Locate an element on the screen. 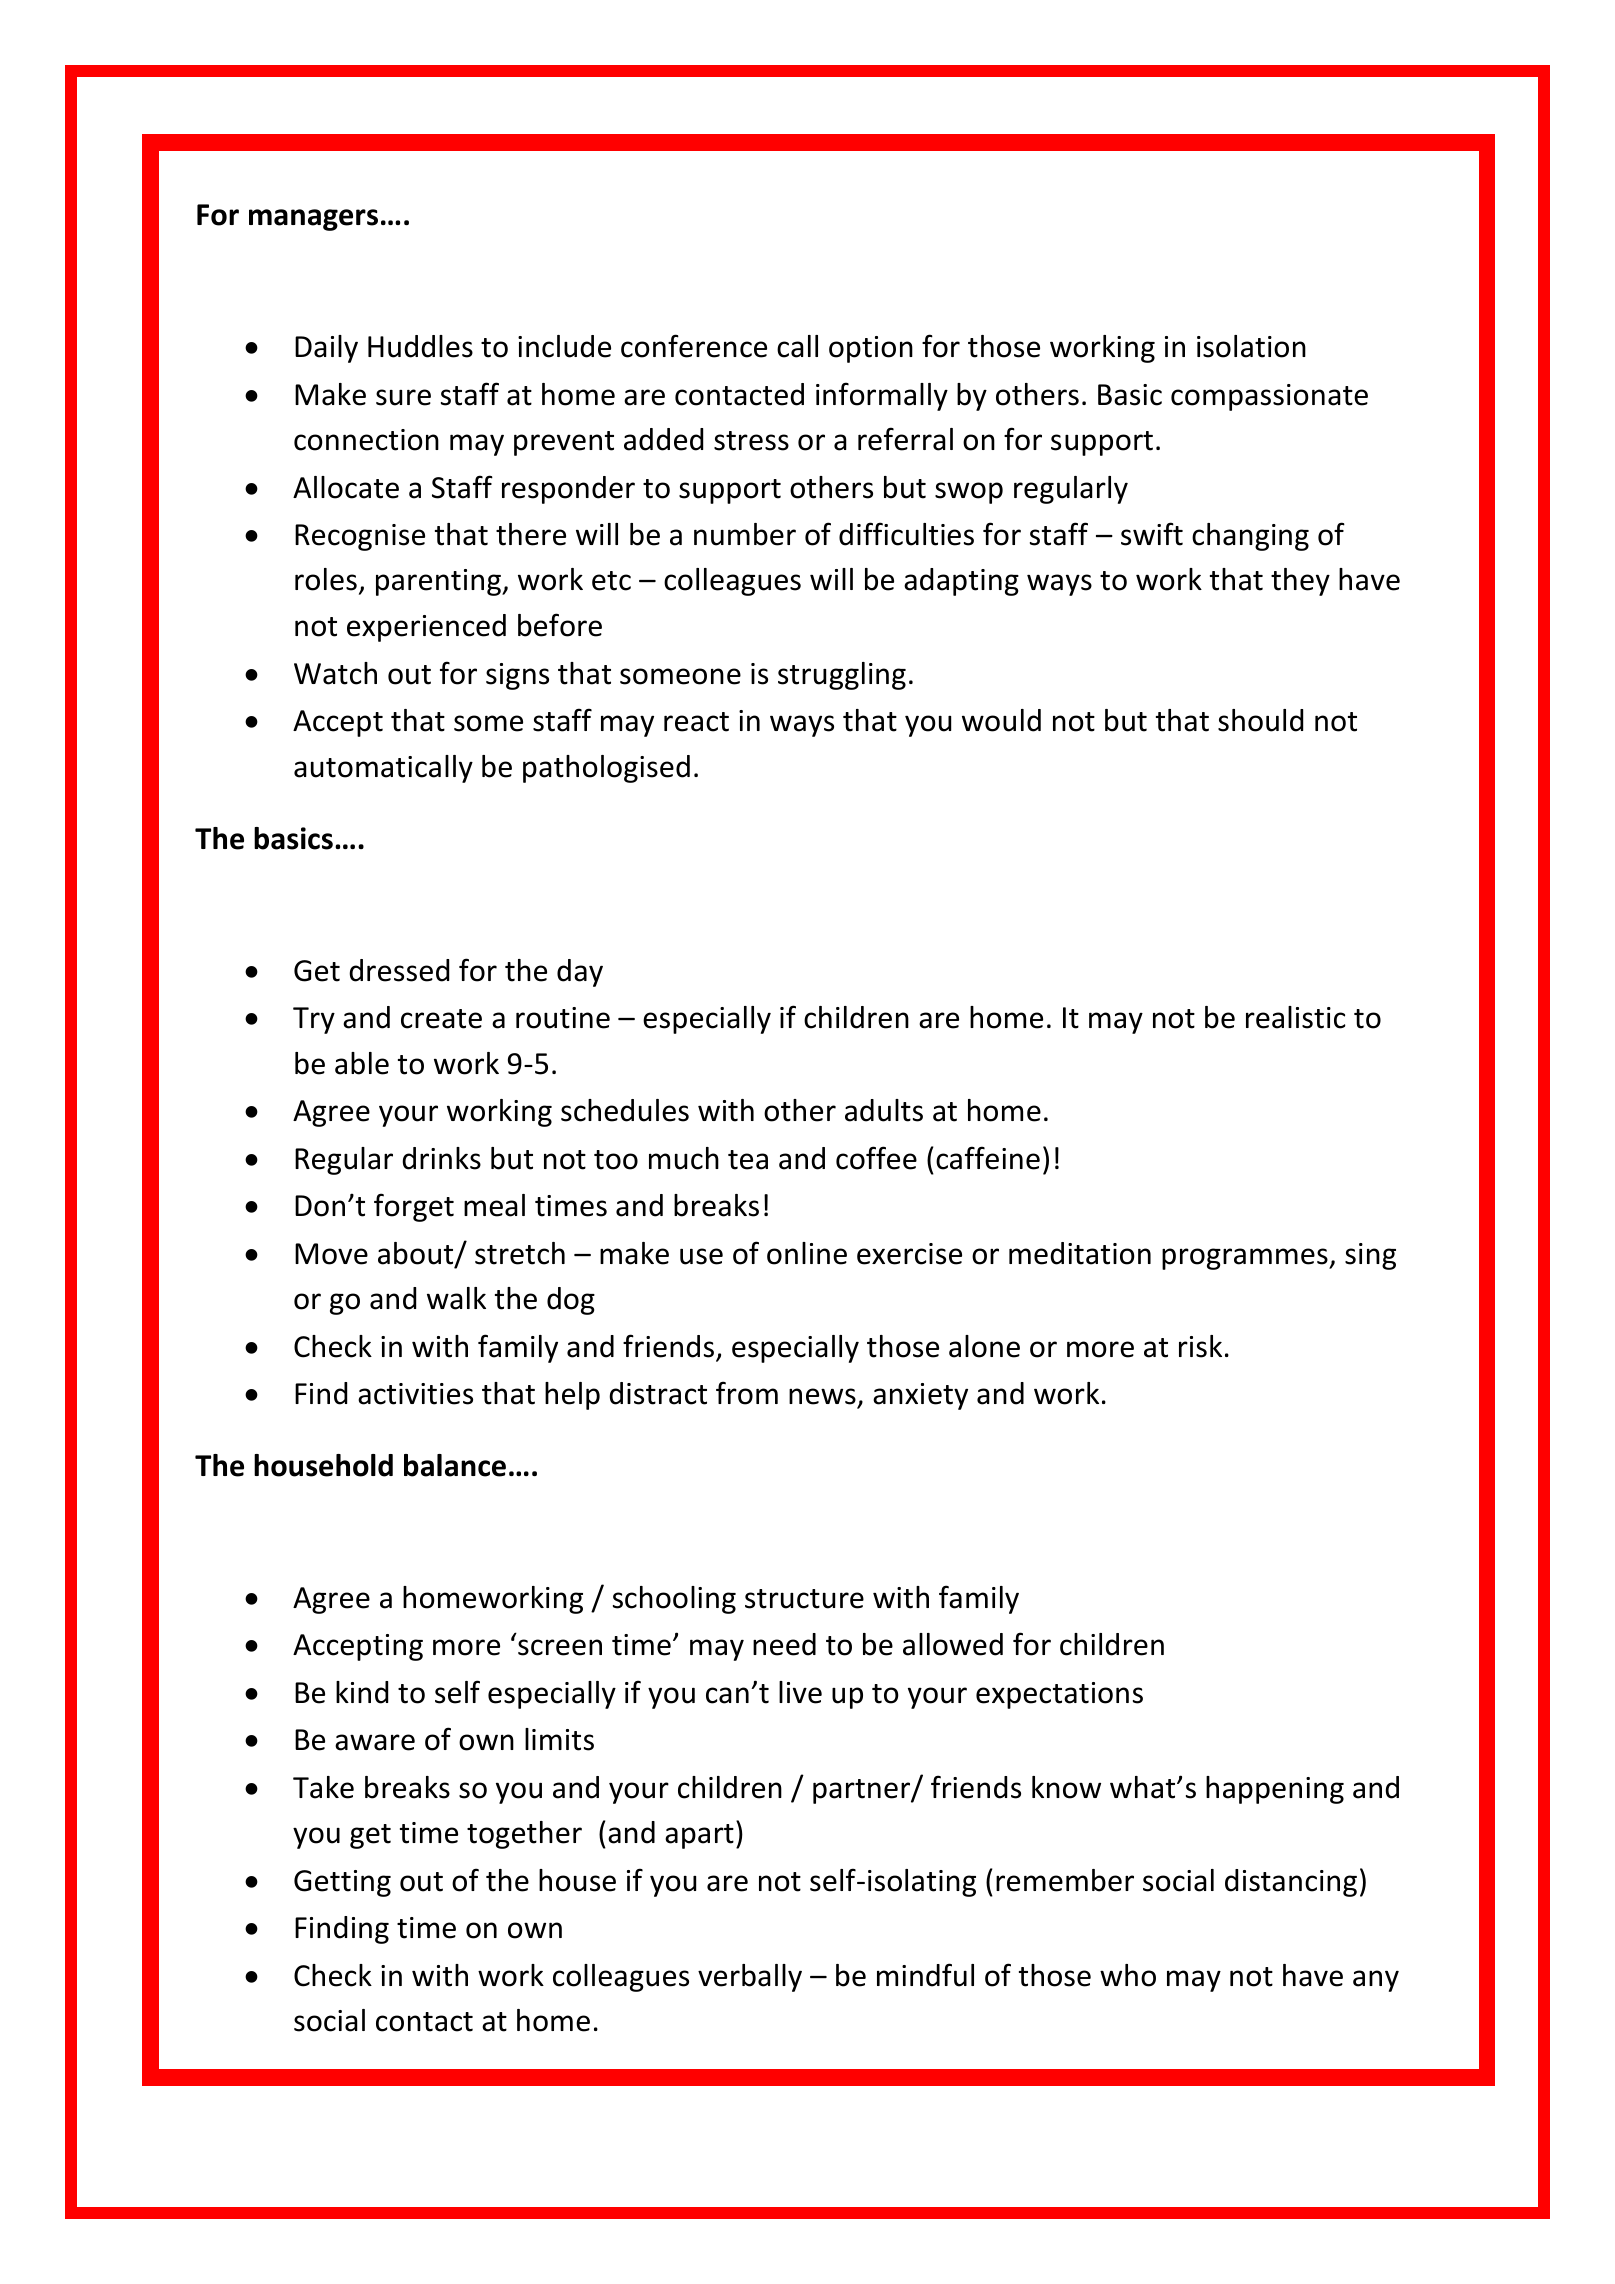 The image size is (1615, 2284). Getting is located at coordinates (342, 1883).
